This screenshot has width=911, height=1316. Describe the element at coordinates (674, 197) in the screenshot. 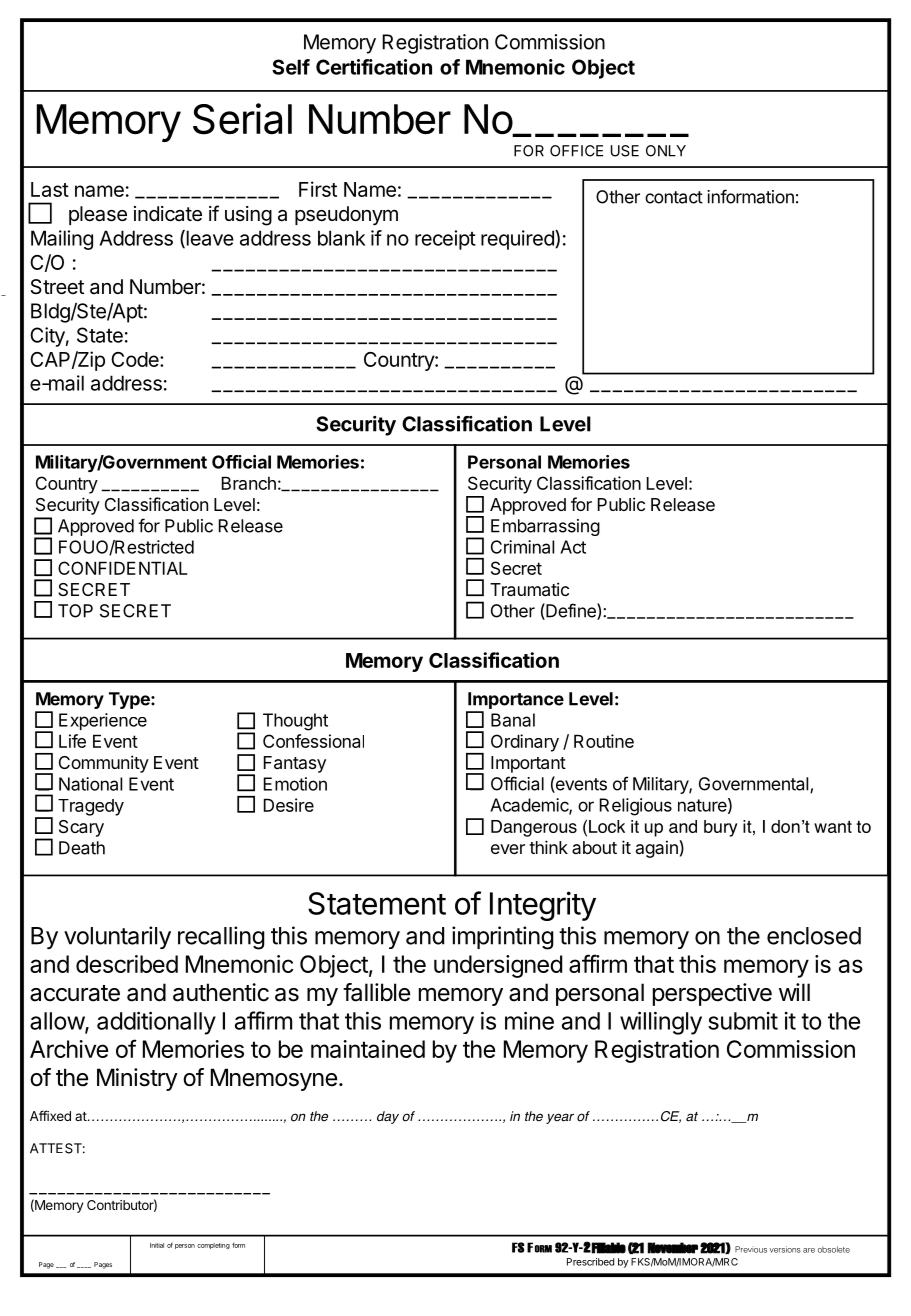

I see `contact` at that location.
